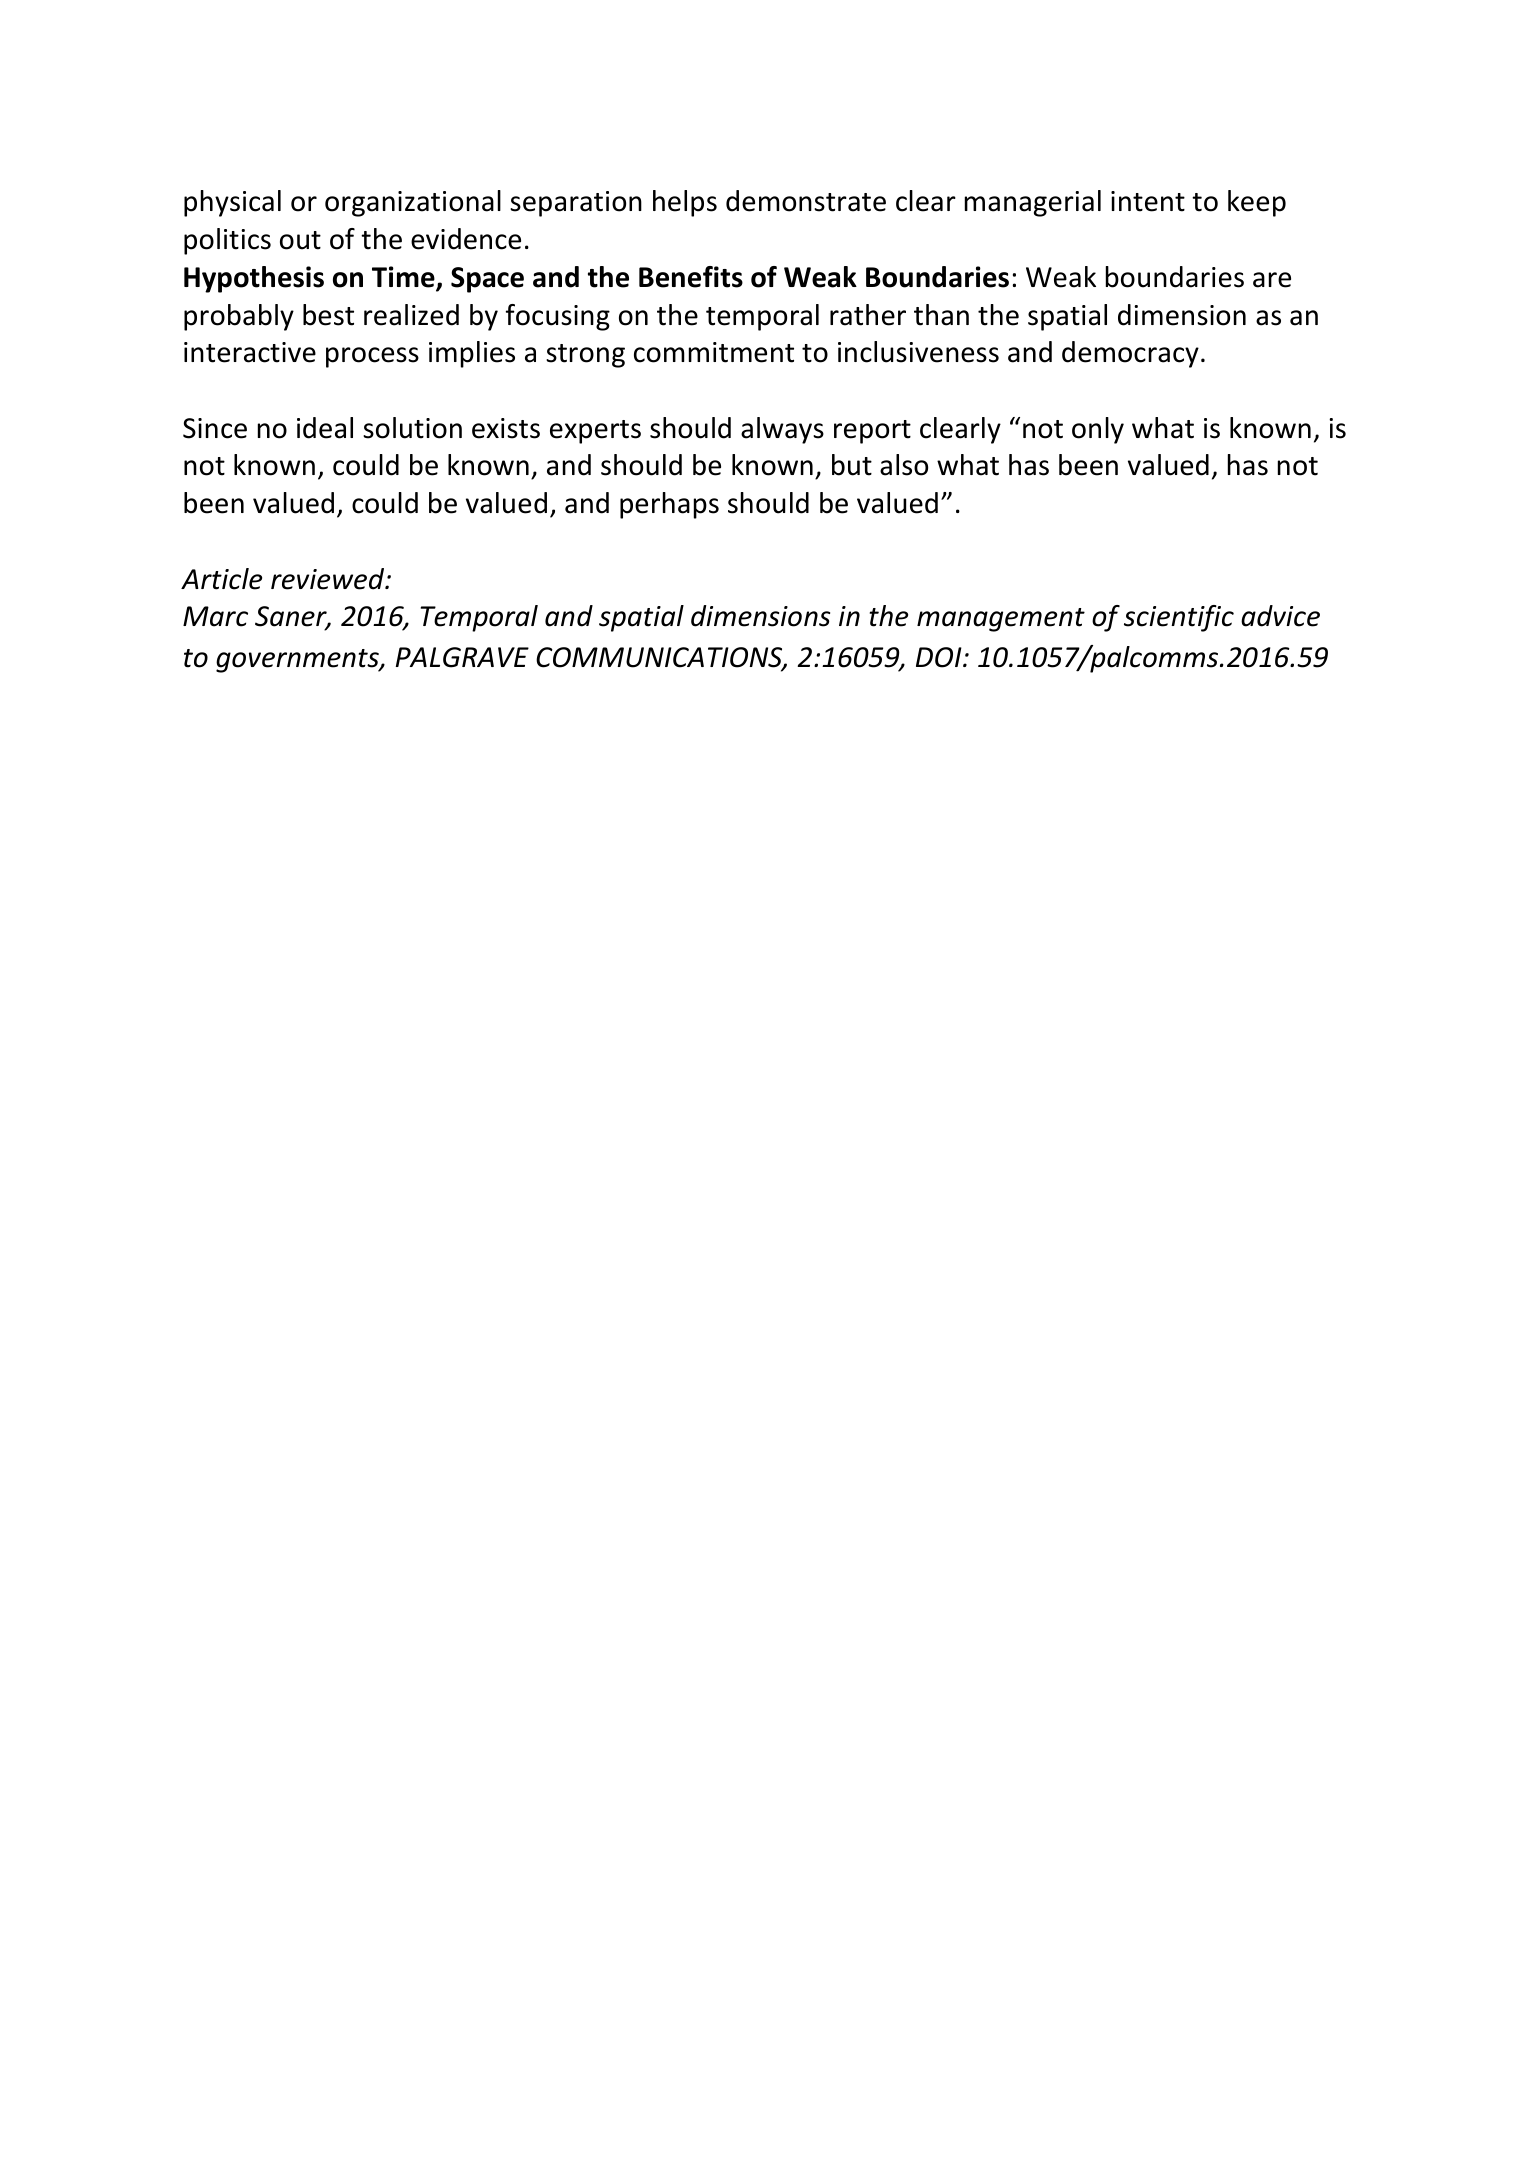 The height and width of the image is (2168, 1533). What do you see at coordinates (325, 428) in the image?
I see `ideal` at bounding box center [325, 428].
